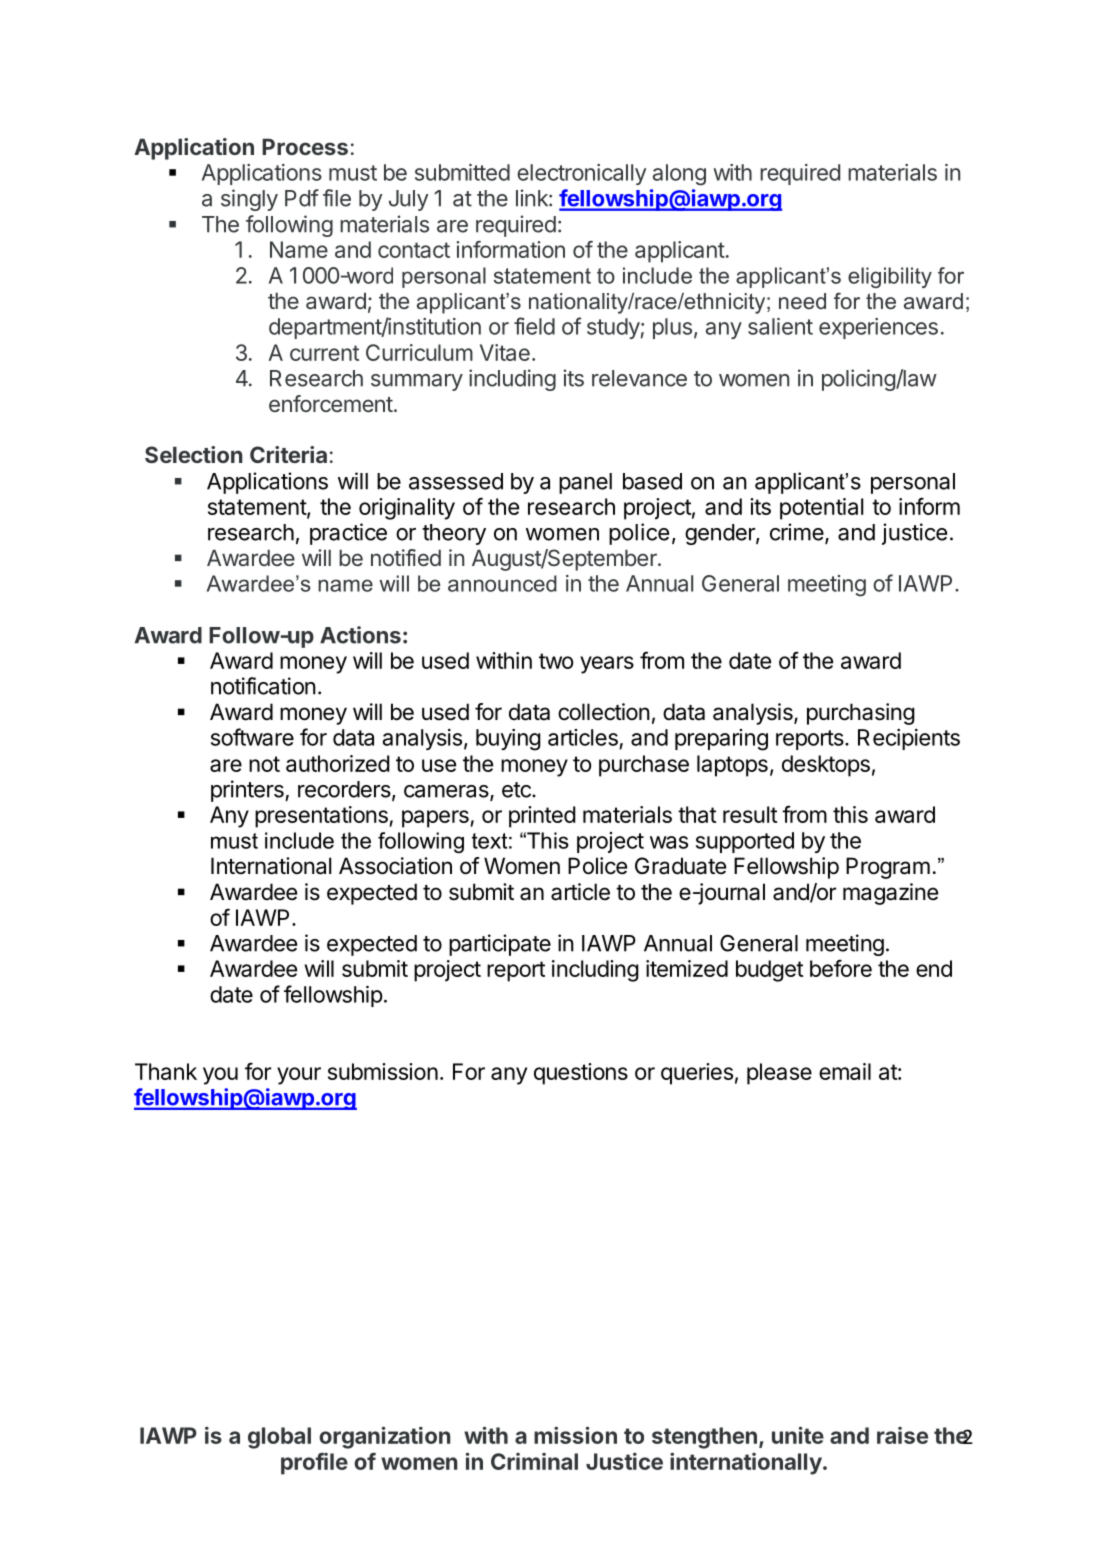  What do you see at coordinates (299, 1076) in the document?
I see `your` at bounding box center [299, 1076].
